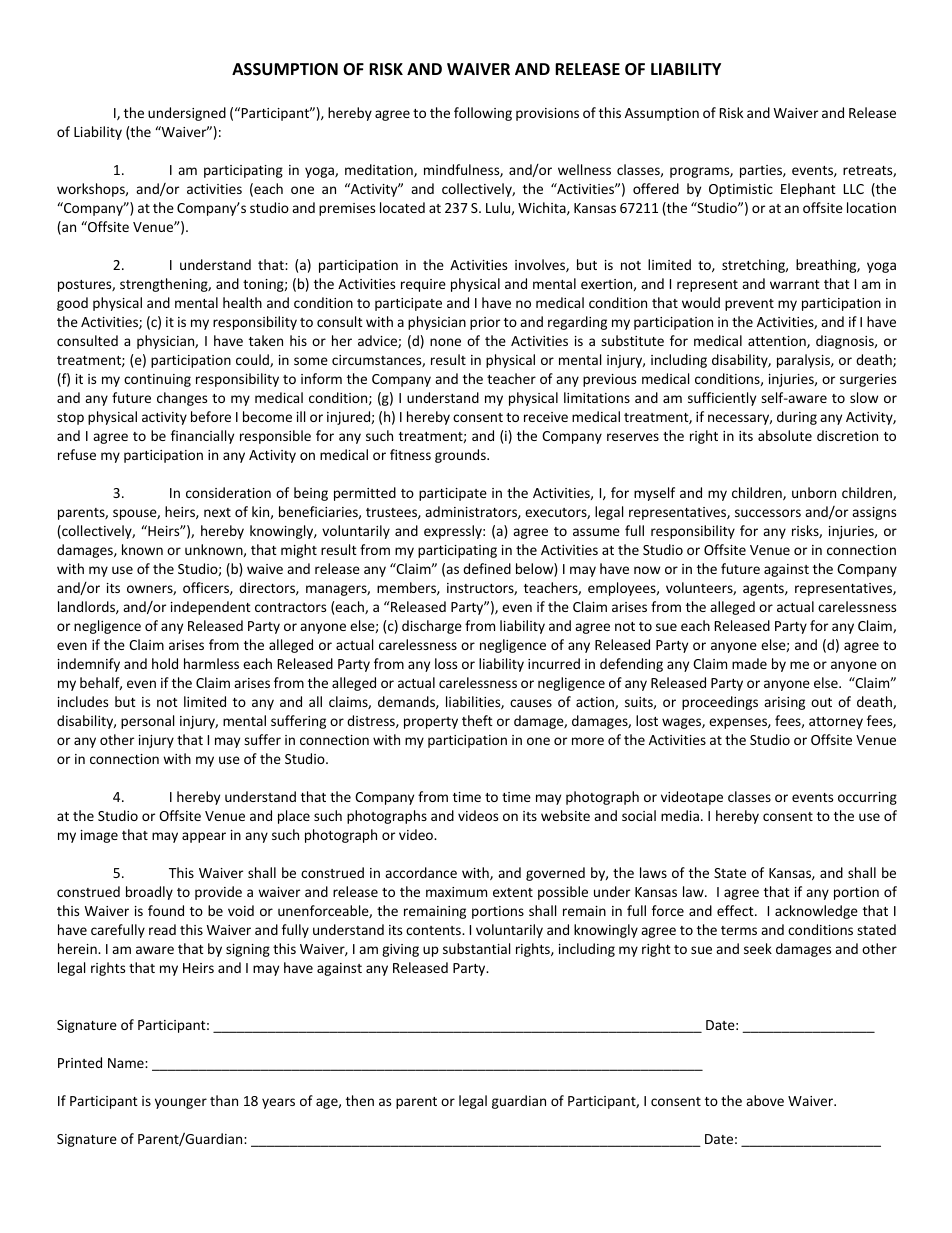  I want to click on years, so click(278, 1103).
